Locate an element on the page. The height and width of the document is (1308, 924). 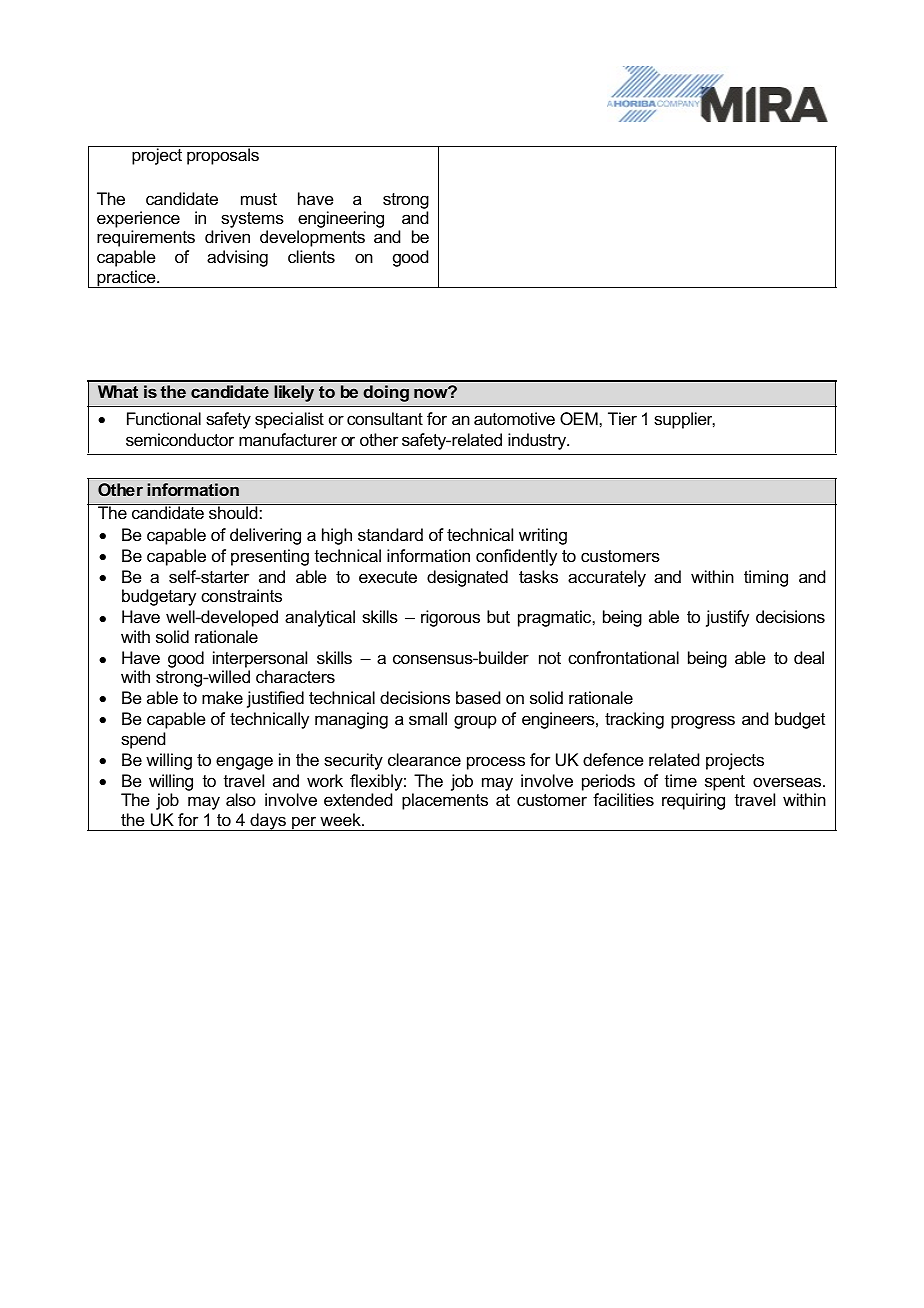
timing is located at coordinates (766, 578).
